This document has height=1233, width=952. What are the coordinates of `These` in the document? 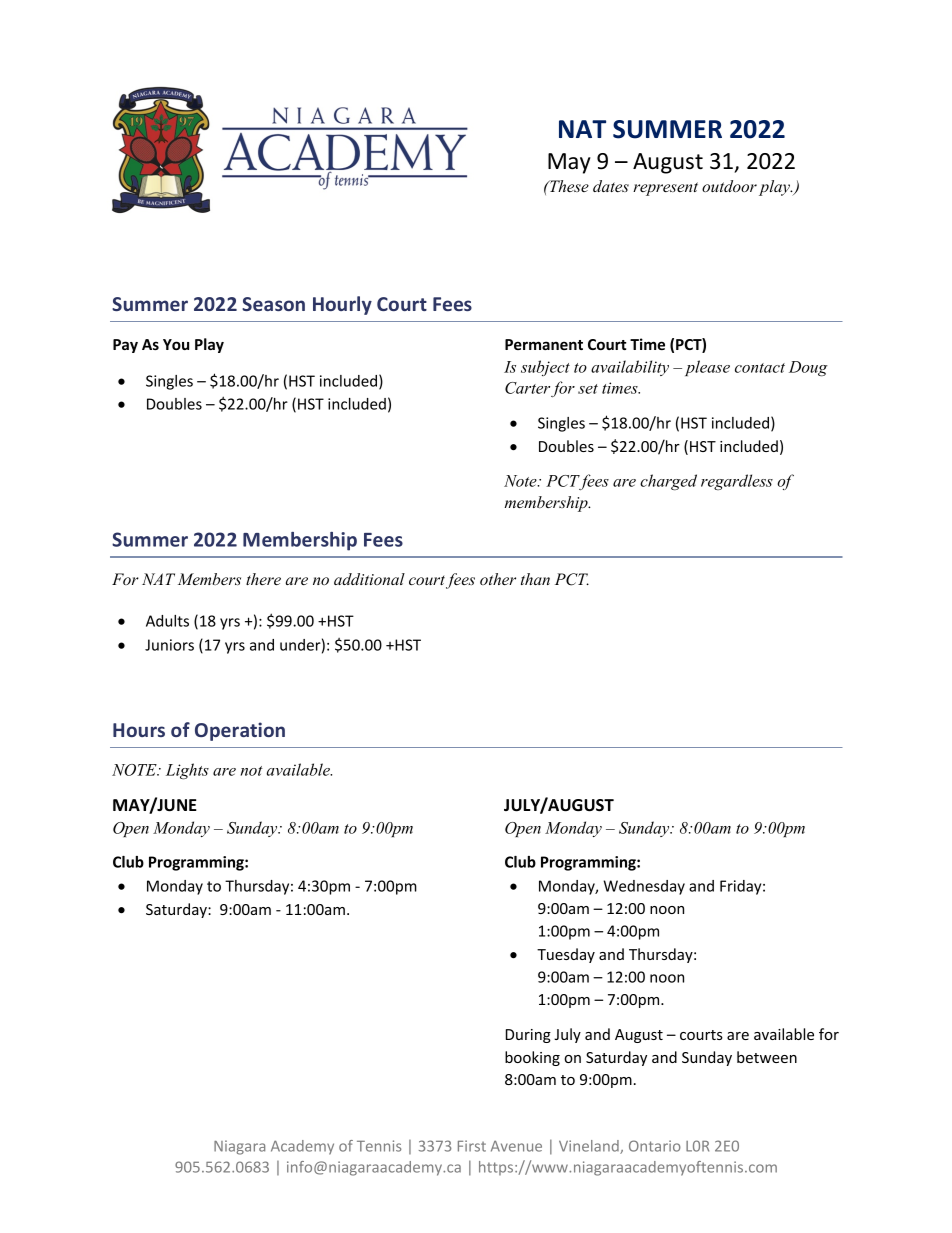 It's located at (568, 186).
